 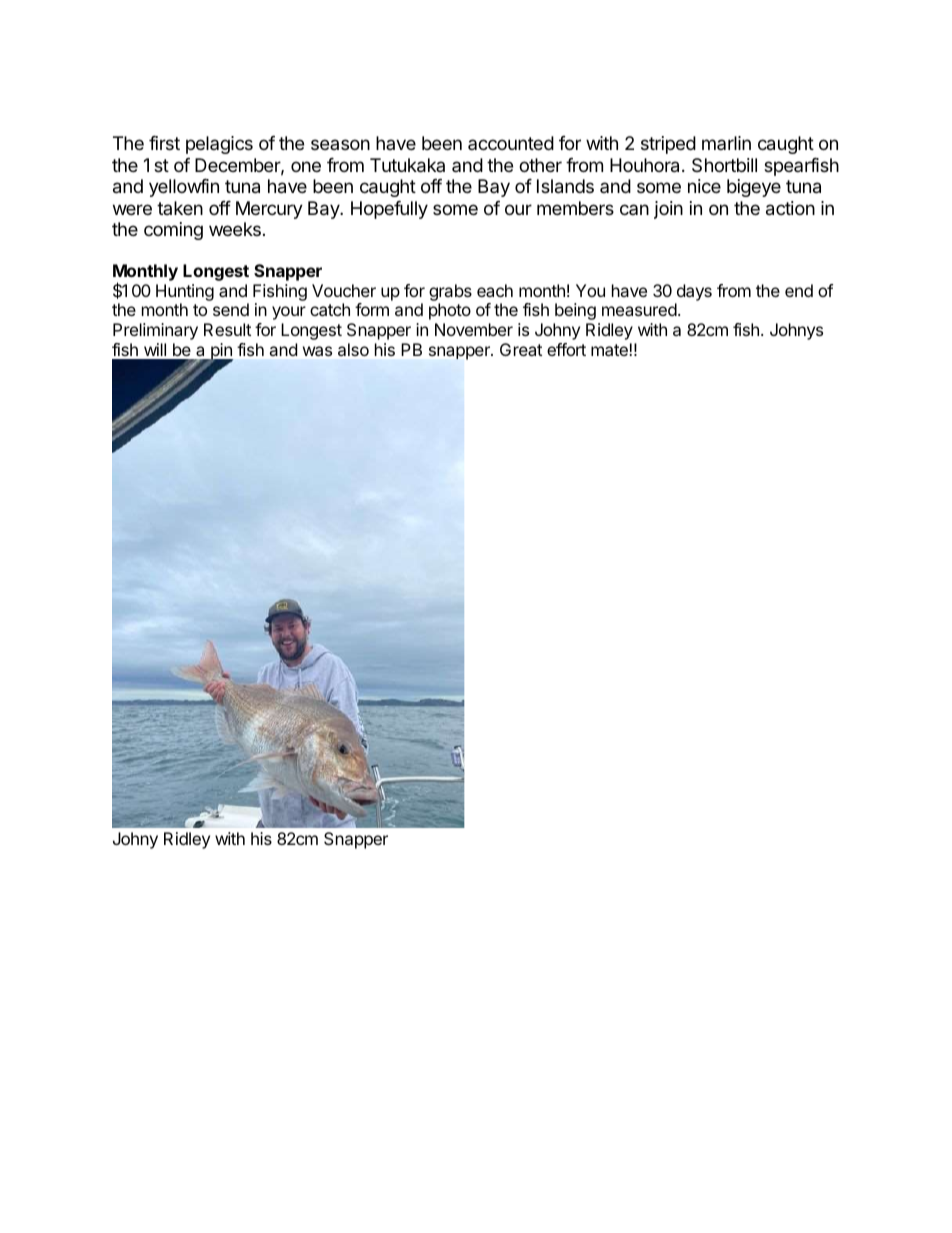 What do you see at coordinates (511, 143) in the document?
I see `accounted` at bounding box center [511, 143].
